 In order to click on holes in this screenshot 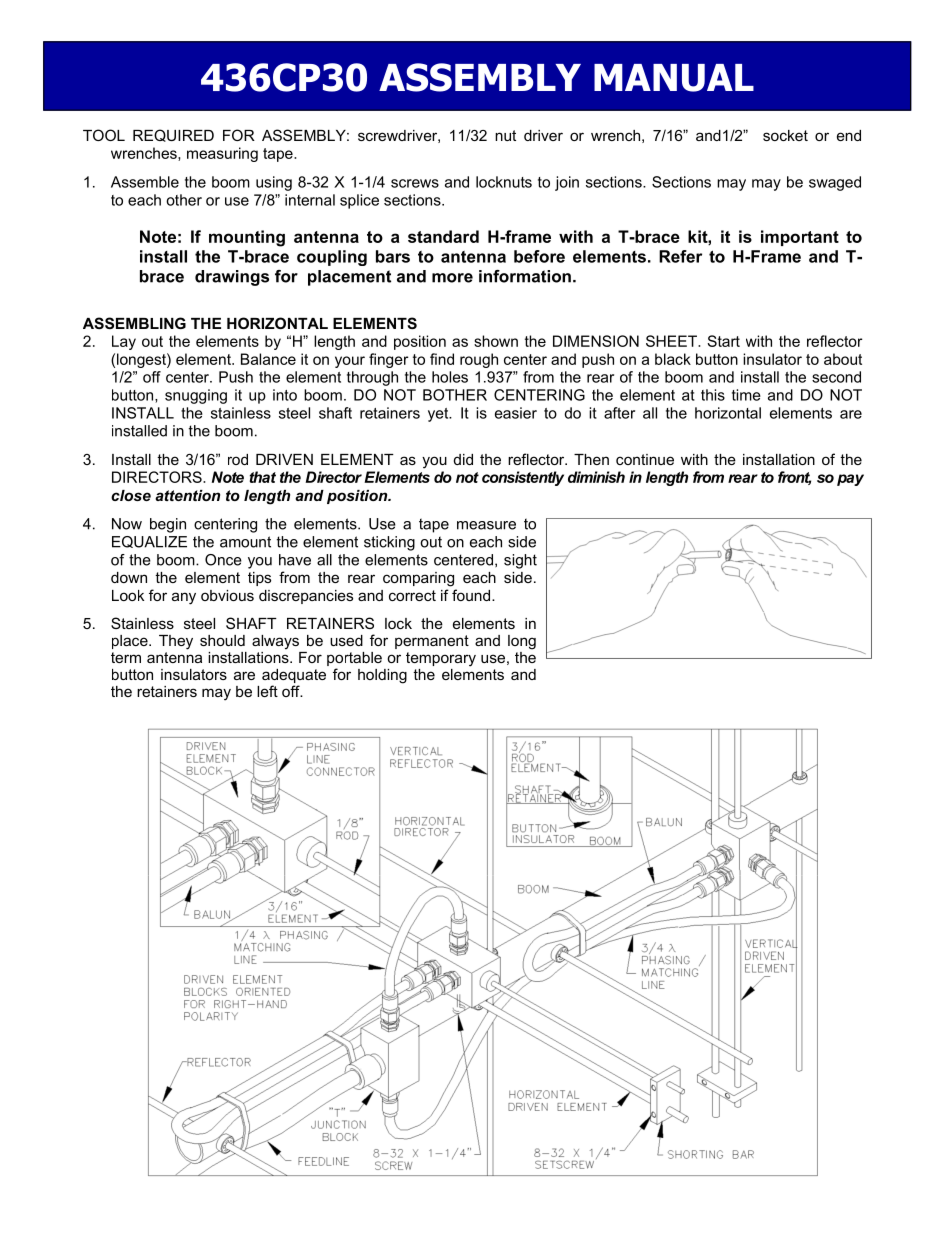, I will do `click(450, 377)`.
